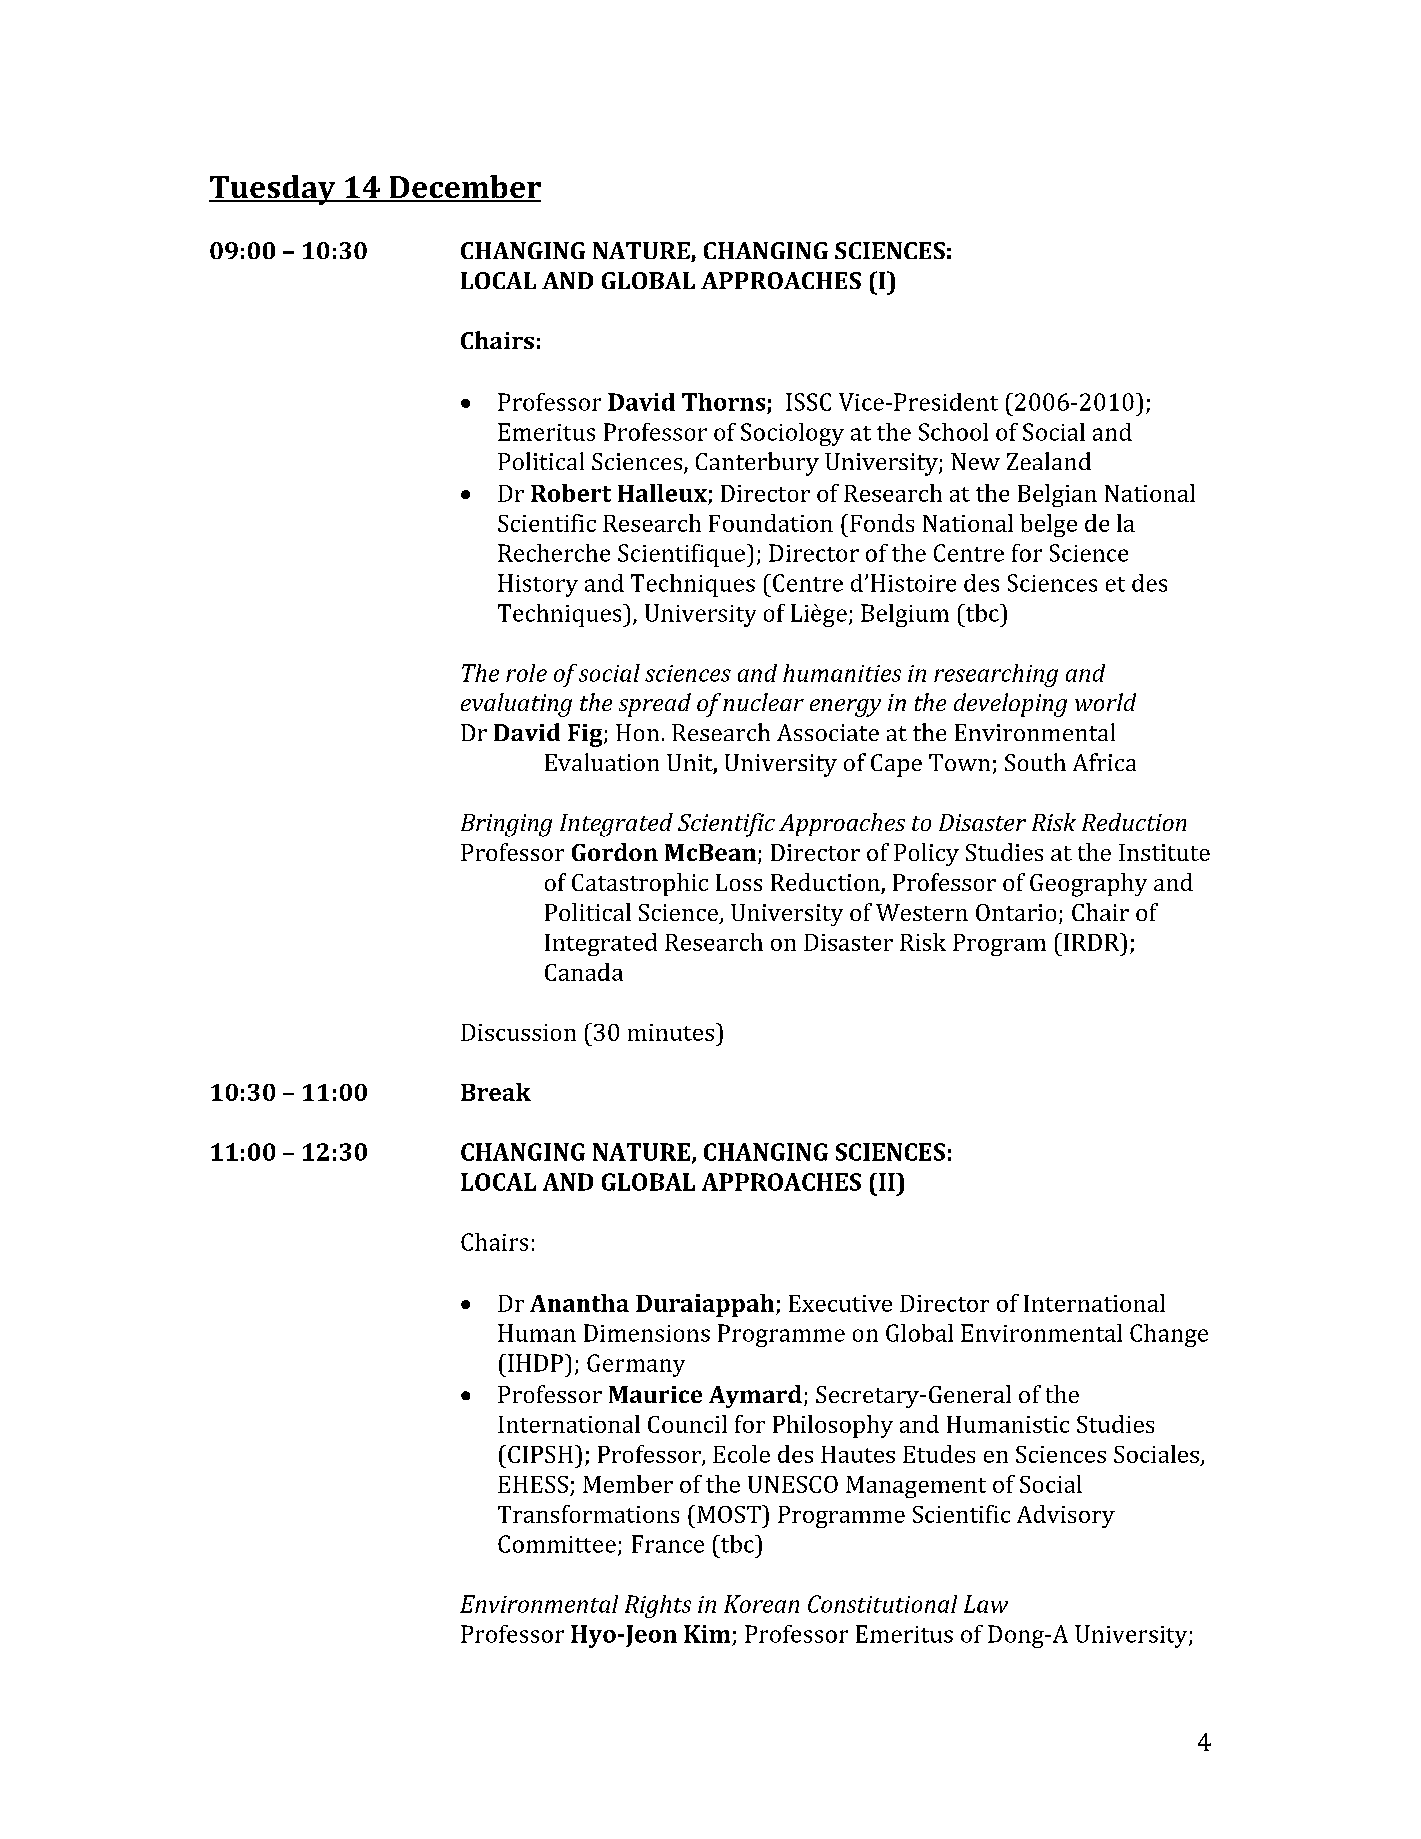 The height and width of the screenshot is (1839, 1421). I want to click on Thorns, so click(723, 402).
